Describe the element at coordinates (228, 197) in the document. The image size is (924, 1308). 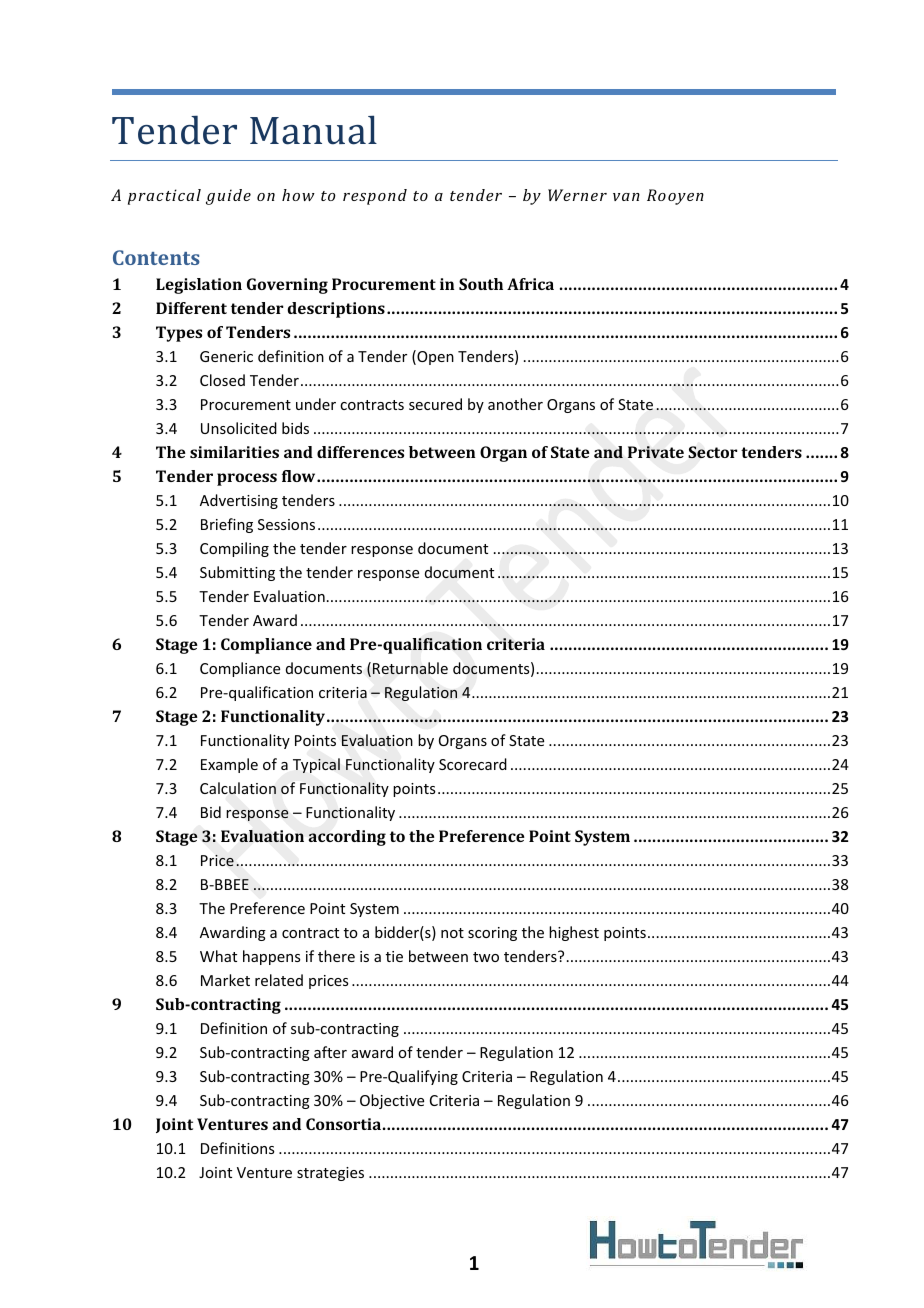
I see `guide` at that location.
